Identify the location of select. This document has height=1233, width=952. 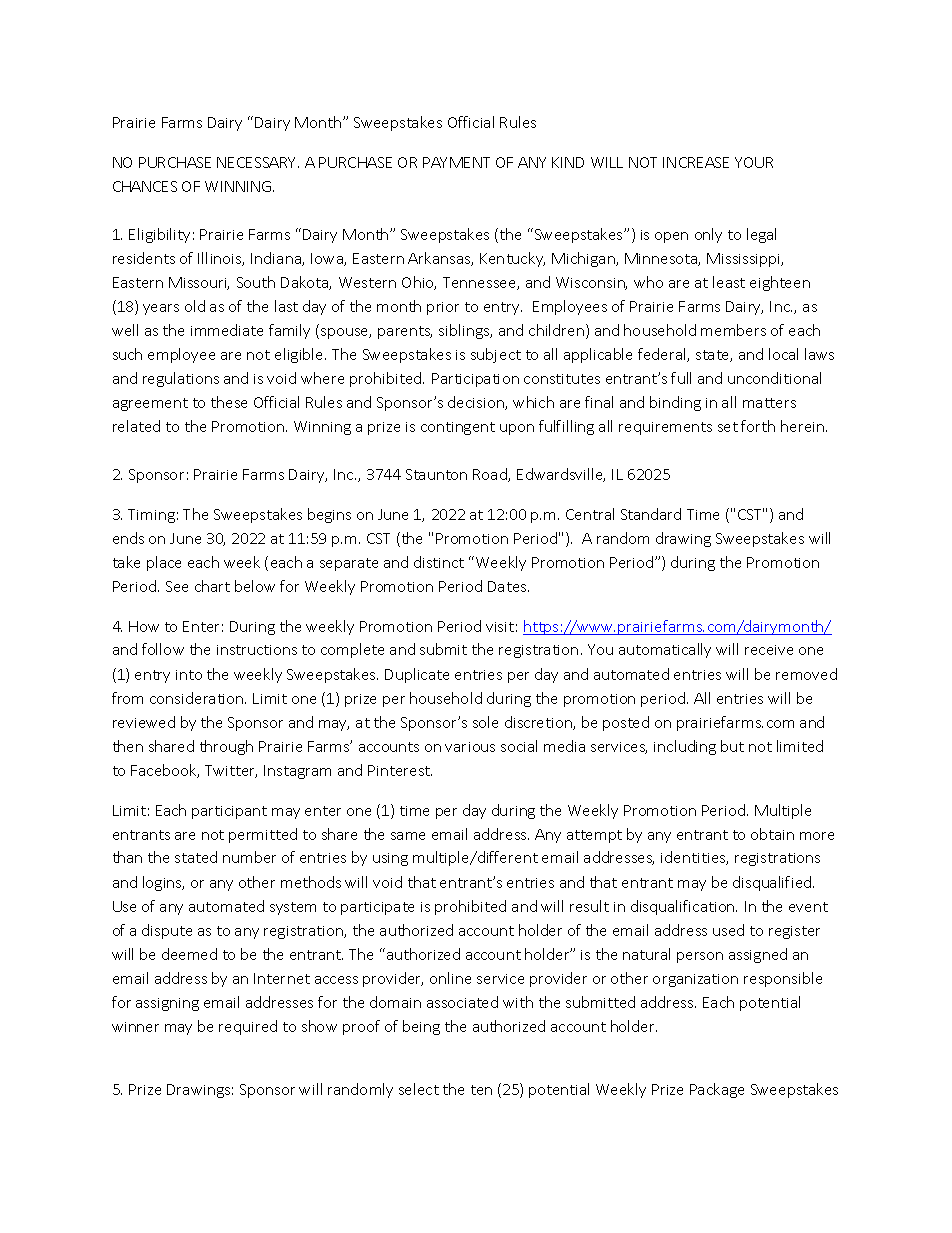
(419, 1089).
